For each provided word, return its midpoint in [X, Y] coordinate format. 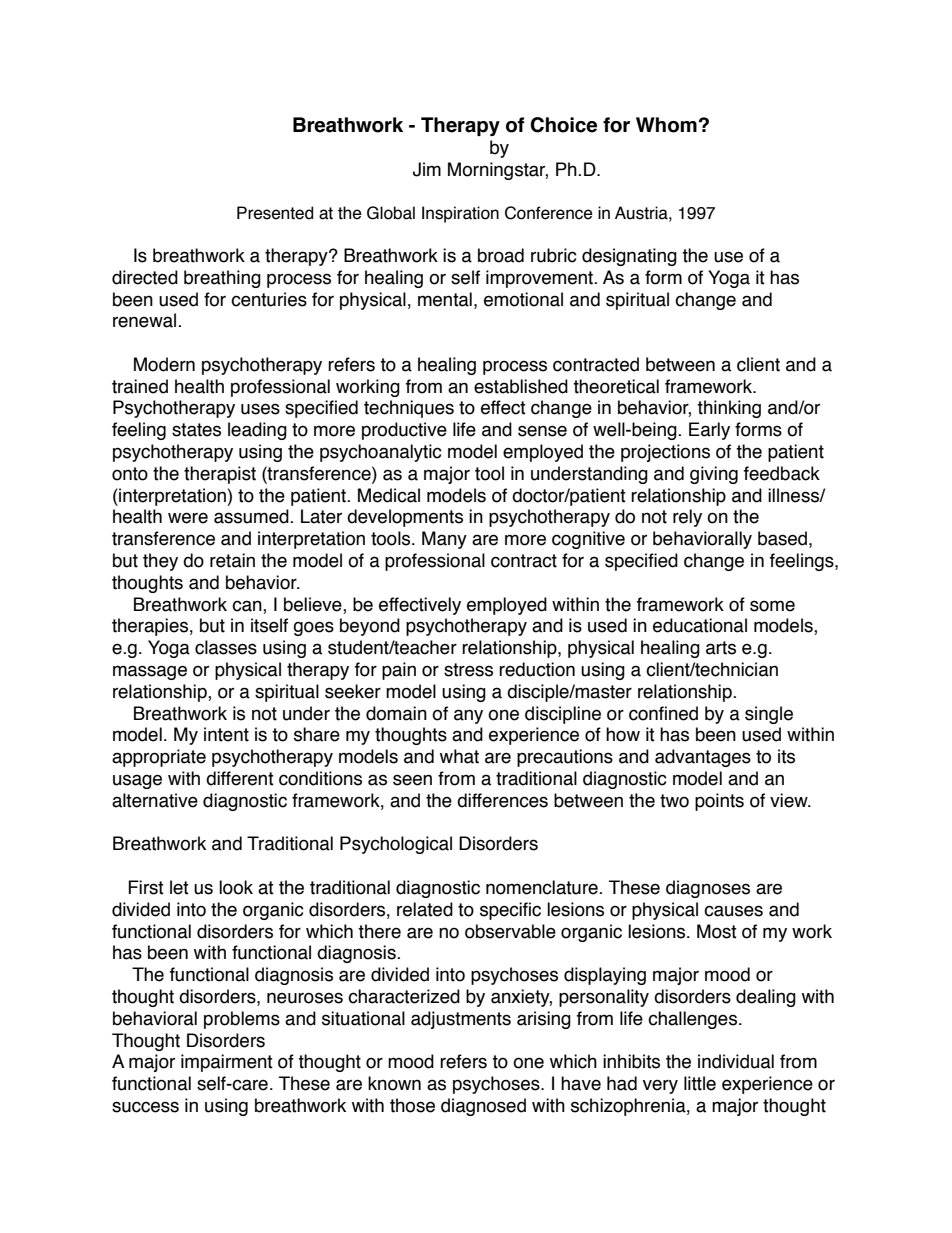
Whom [666, 125]
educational [700, 625]
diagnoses [708, 889]
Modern [164, 364]
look [236, 887]
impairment [227, 1063]
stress [468, 670]
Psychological [396, 845]
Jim [427, 169]
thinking [729, 409]
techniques [409, 409]
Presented [275, 213]
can [248, 606]
